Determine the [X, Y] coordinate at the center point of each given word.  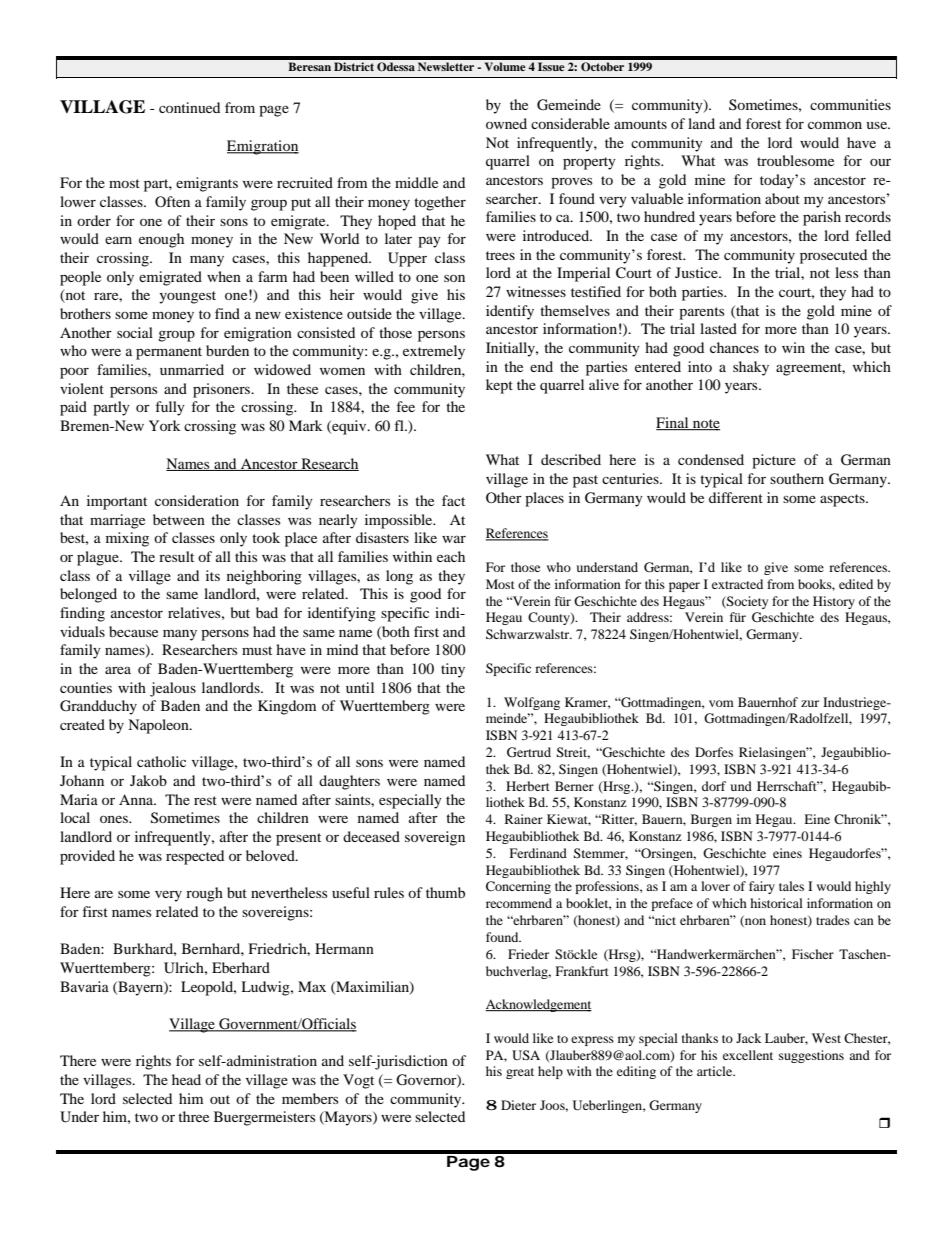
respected [195, 857]
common [835, 125]
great [520, 1073]
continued [189, 107]
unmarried [192, 369]
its [213, 575]
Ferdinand [538, 853]
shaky [751, 368]
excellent [748, 1055]
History [834, 602]
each [451, 556]
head [186, 1079]
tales [791, 886]
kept [499, 386]
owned [506, 123]
